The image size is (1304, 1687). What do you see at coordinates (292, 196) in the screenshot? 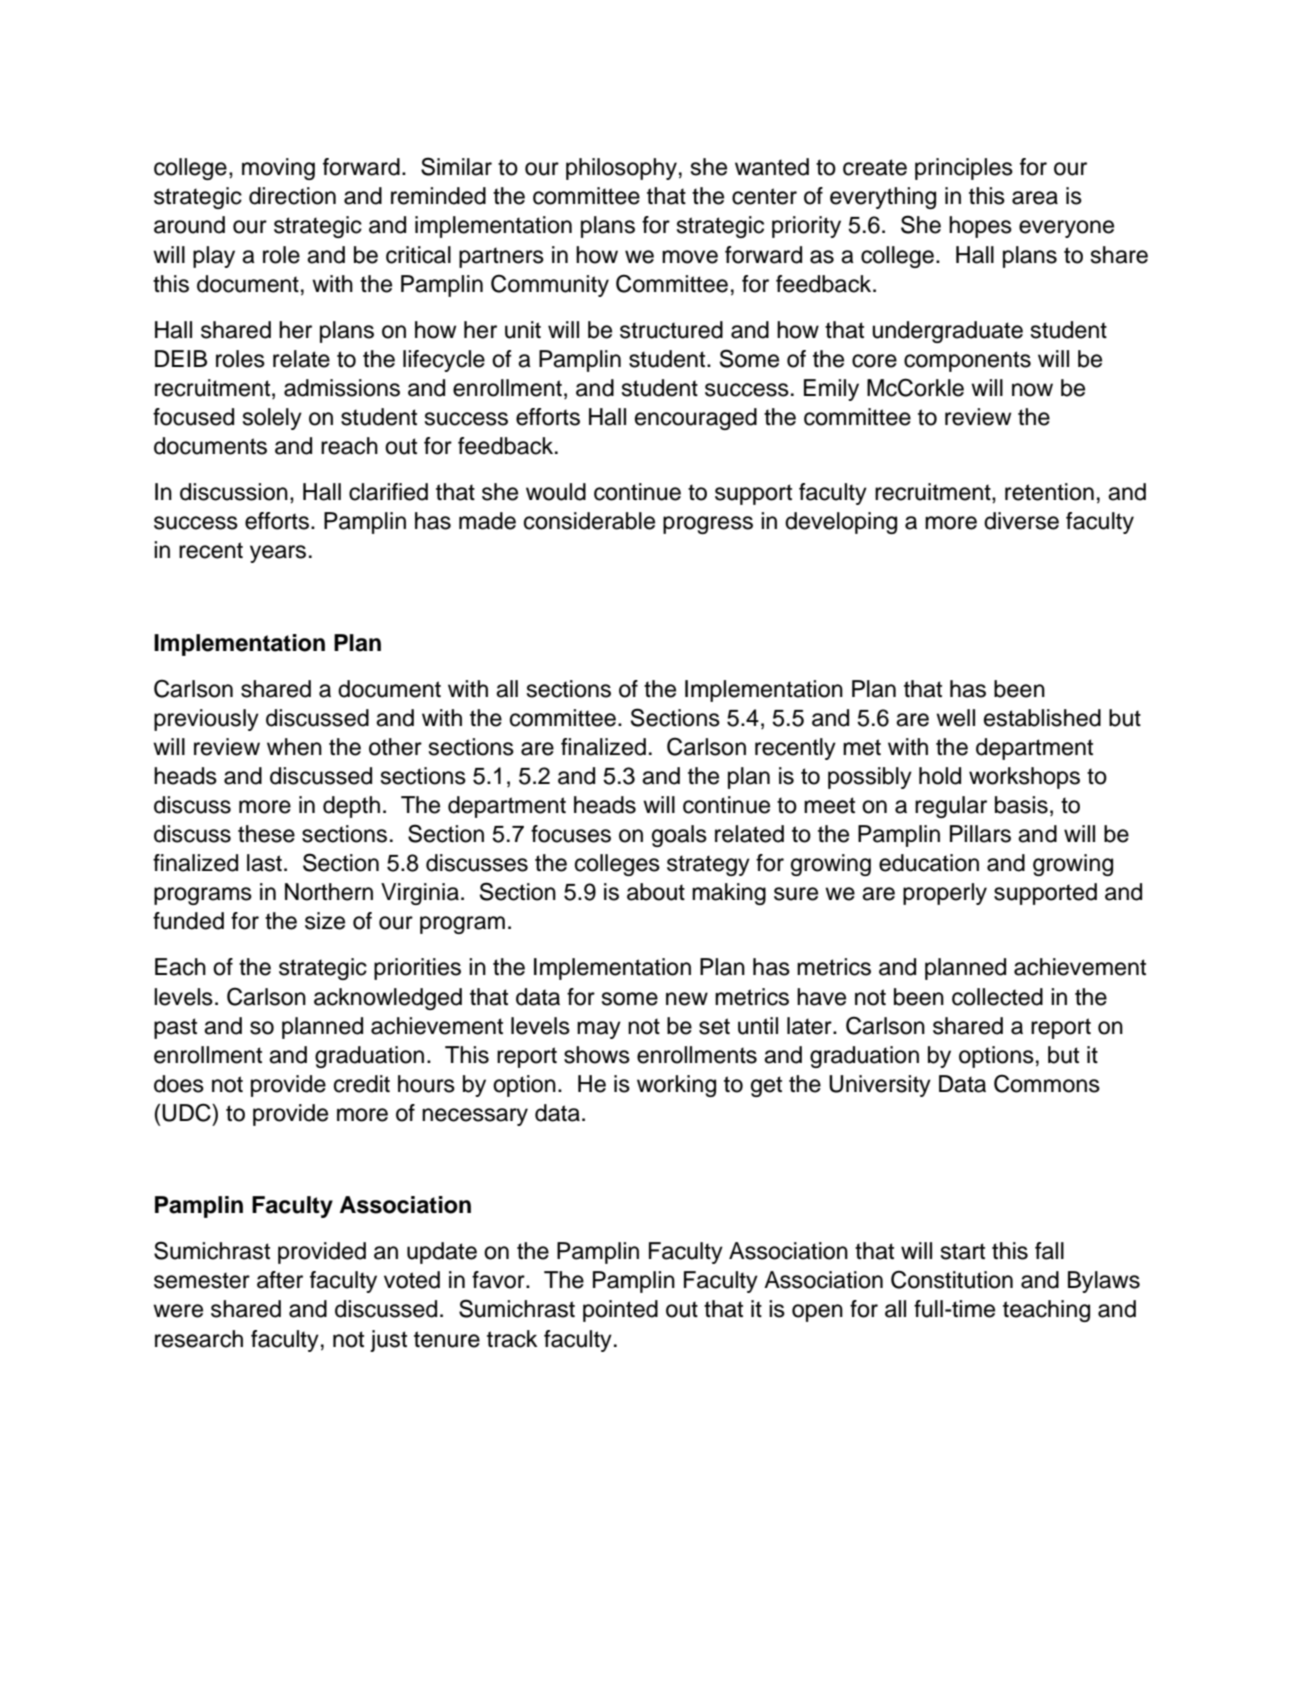
I see `direction` at bounding box center [292, 196].
